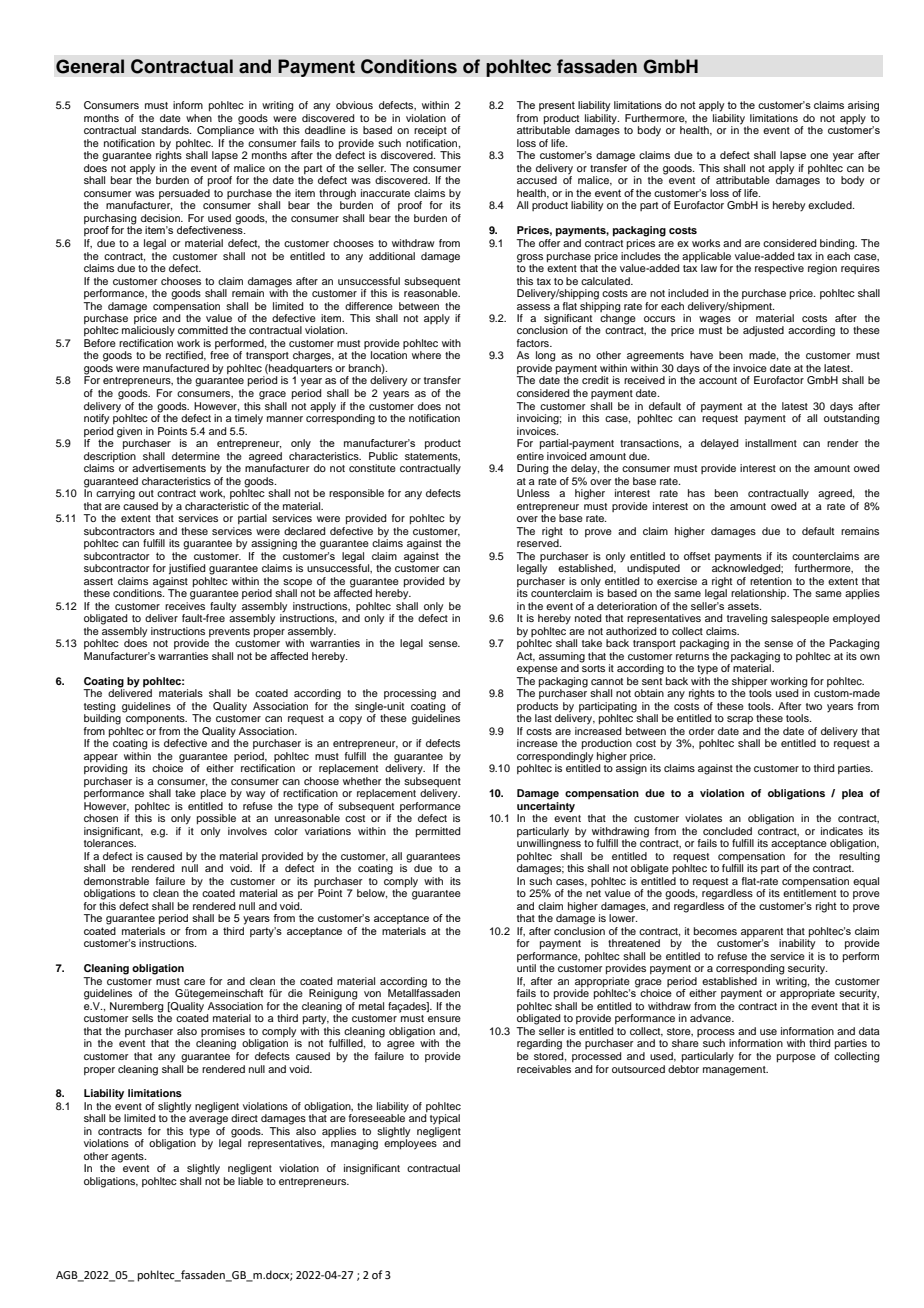 Image resolution: width=924 pixels, height=1308 pixels. Describe the element at coordinates (216, 819) in the page. I see `possible` at that location.
